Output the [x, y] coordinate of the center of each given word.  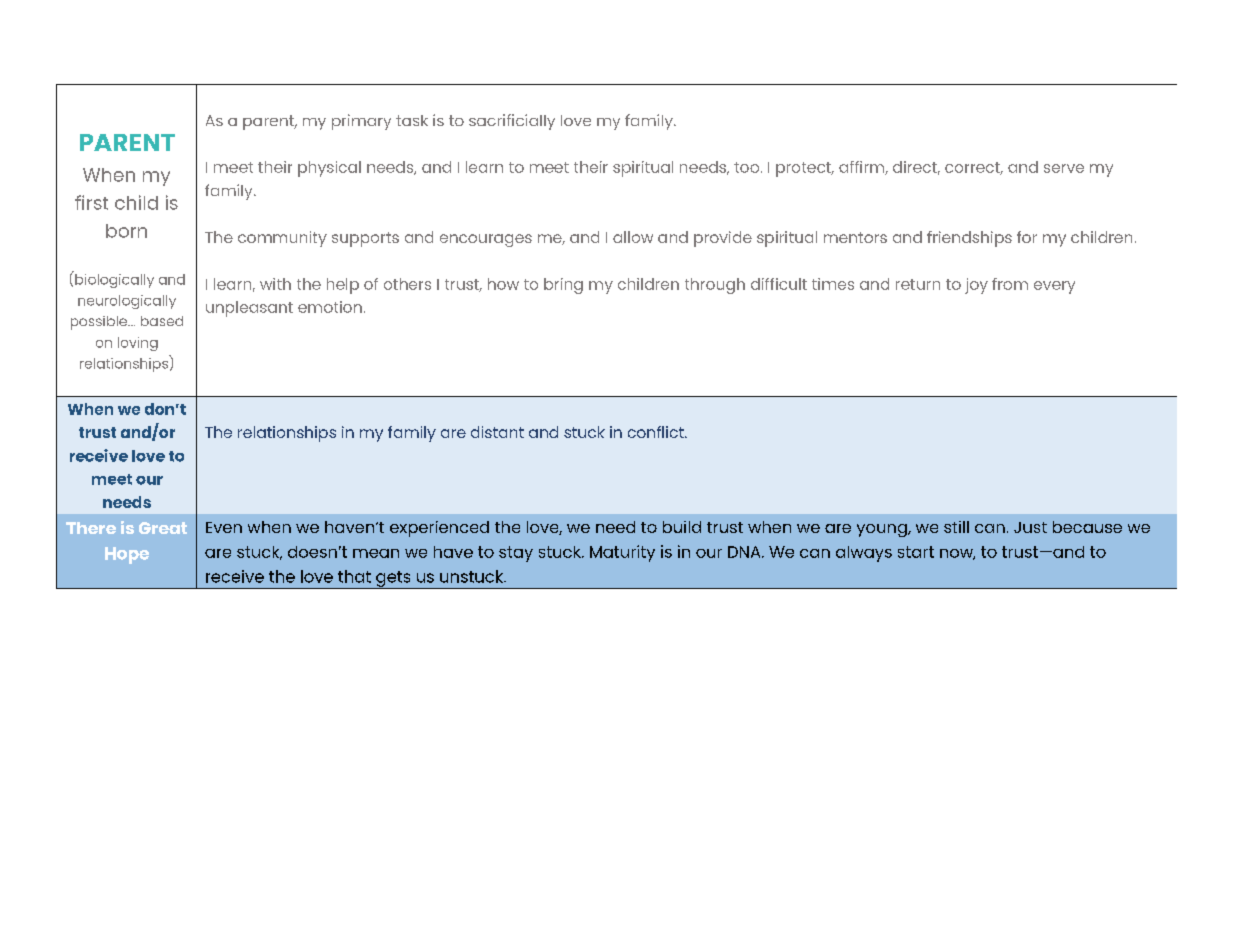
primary [361, 122]
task [412, 120]
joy [976, 286]
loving [138, 344]
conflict [657, 432]
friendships [969, 239]
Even [224, 527]
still [956, 527]
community [282, 239]
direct [916, 168]
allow [633, 237]
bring [563, 286]
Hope [127, 555]
